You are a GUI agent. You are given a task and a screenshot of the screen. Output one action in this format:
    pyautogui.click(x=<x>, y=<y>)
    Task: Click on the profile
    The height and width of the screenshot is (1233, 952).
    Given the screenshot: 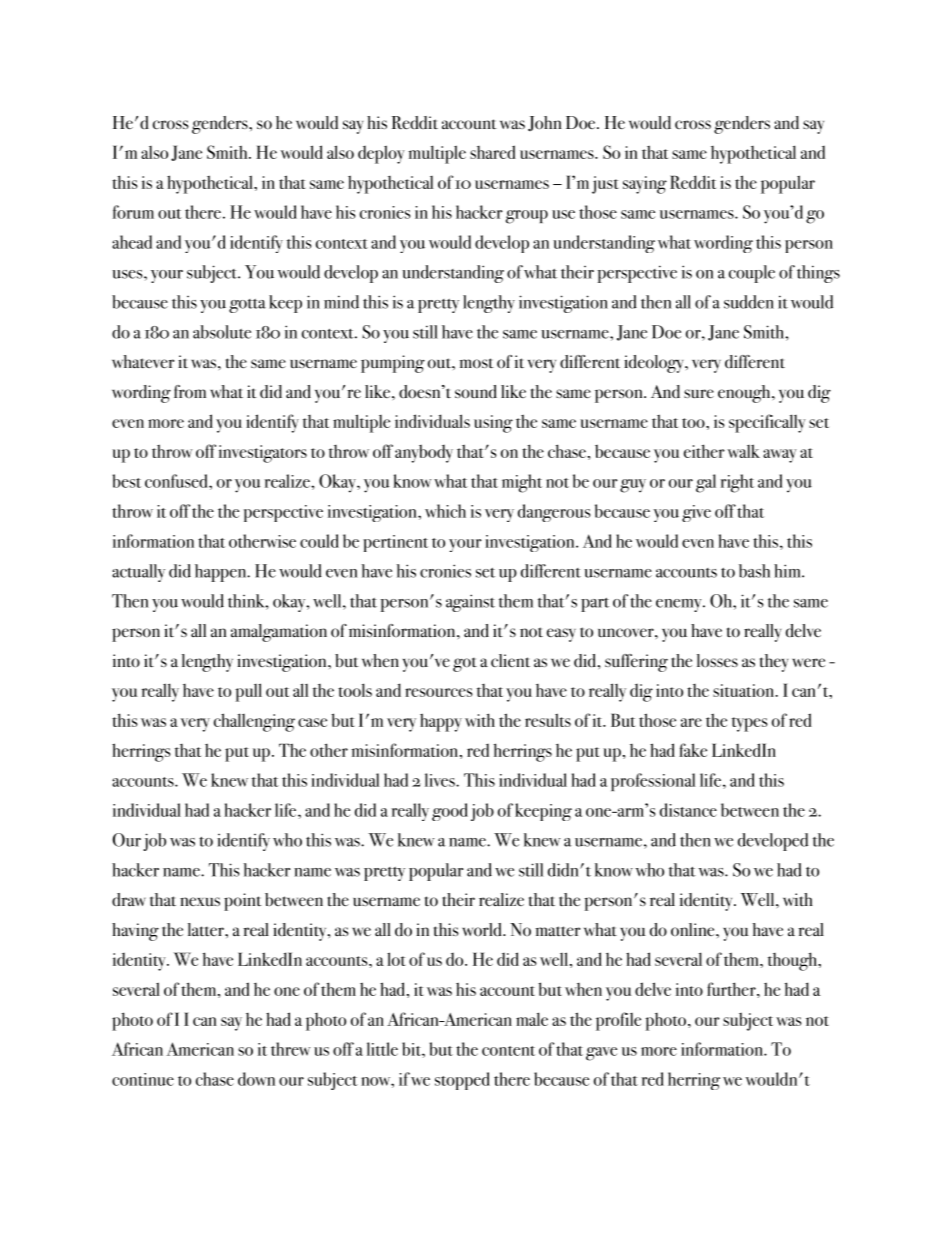 What is the action you would take?
    pyautogui.click(x=618, y=1021)
